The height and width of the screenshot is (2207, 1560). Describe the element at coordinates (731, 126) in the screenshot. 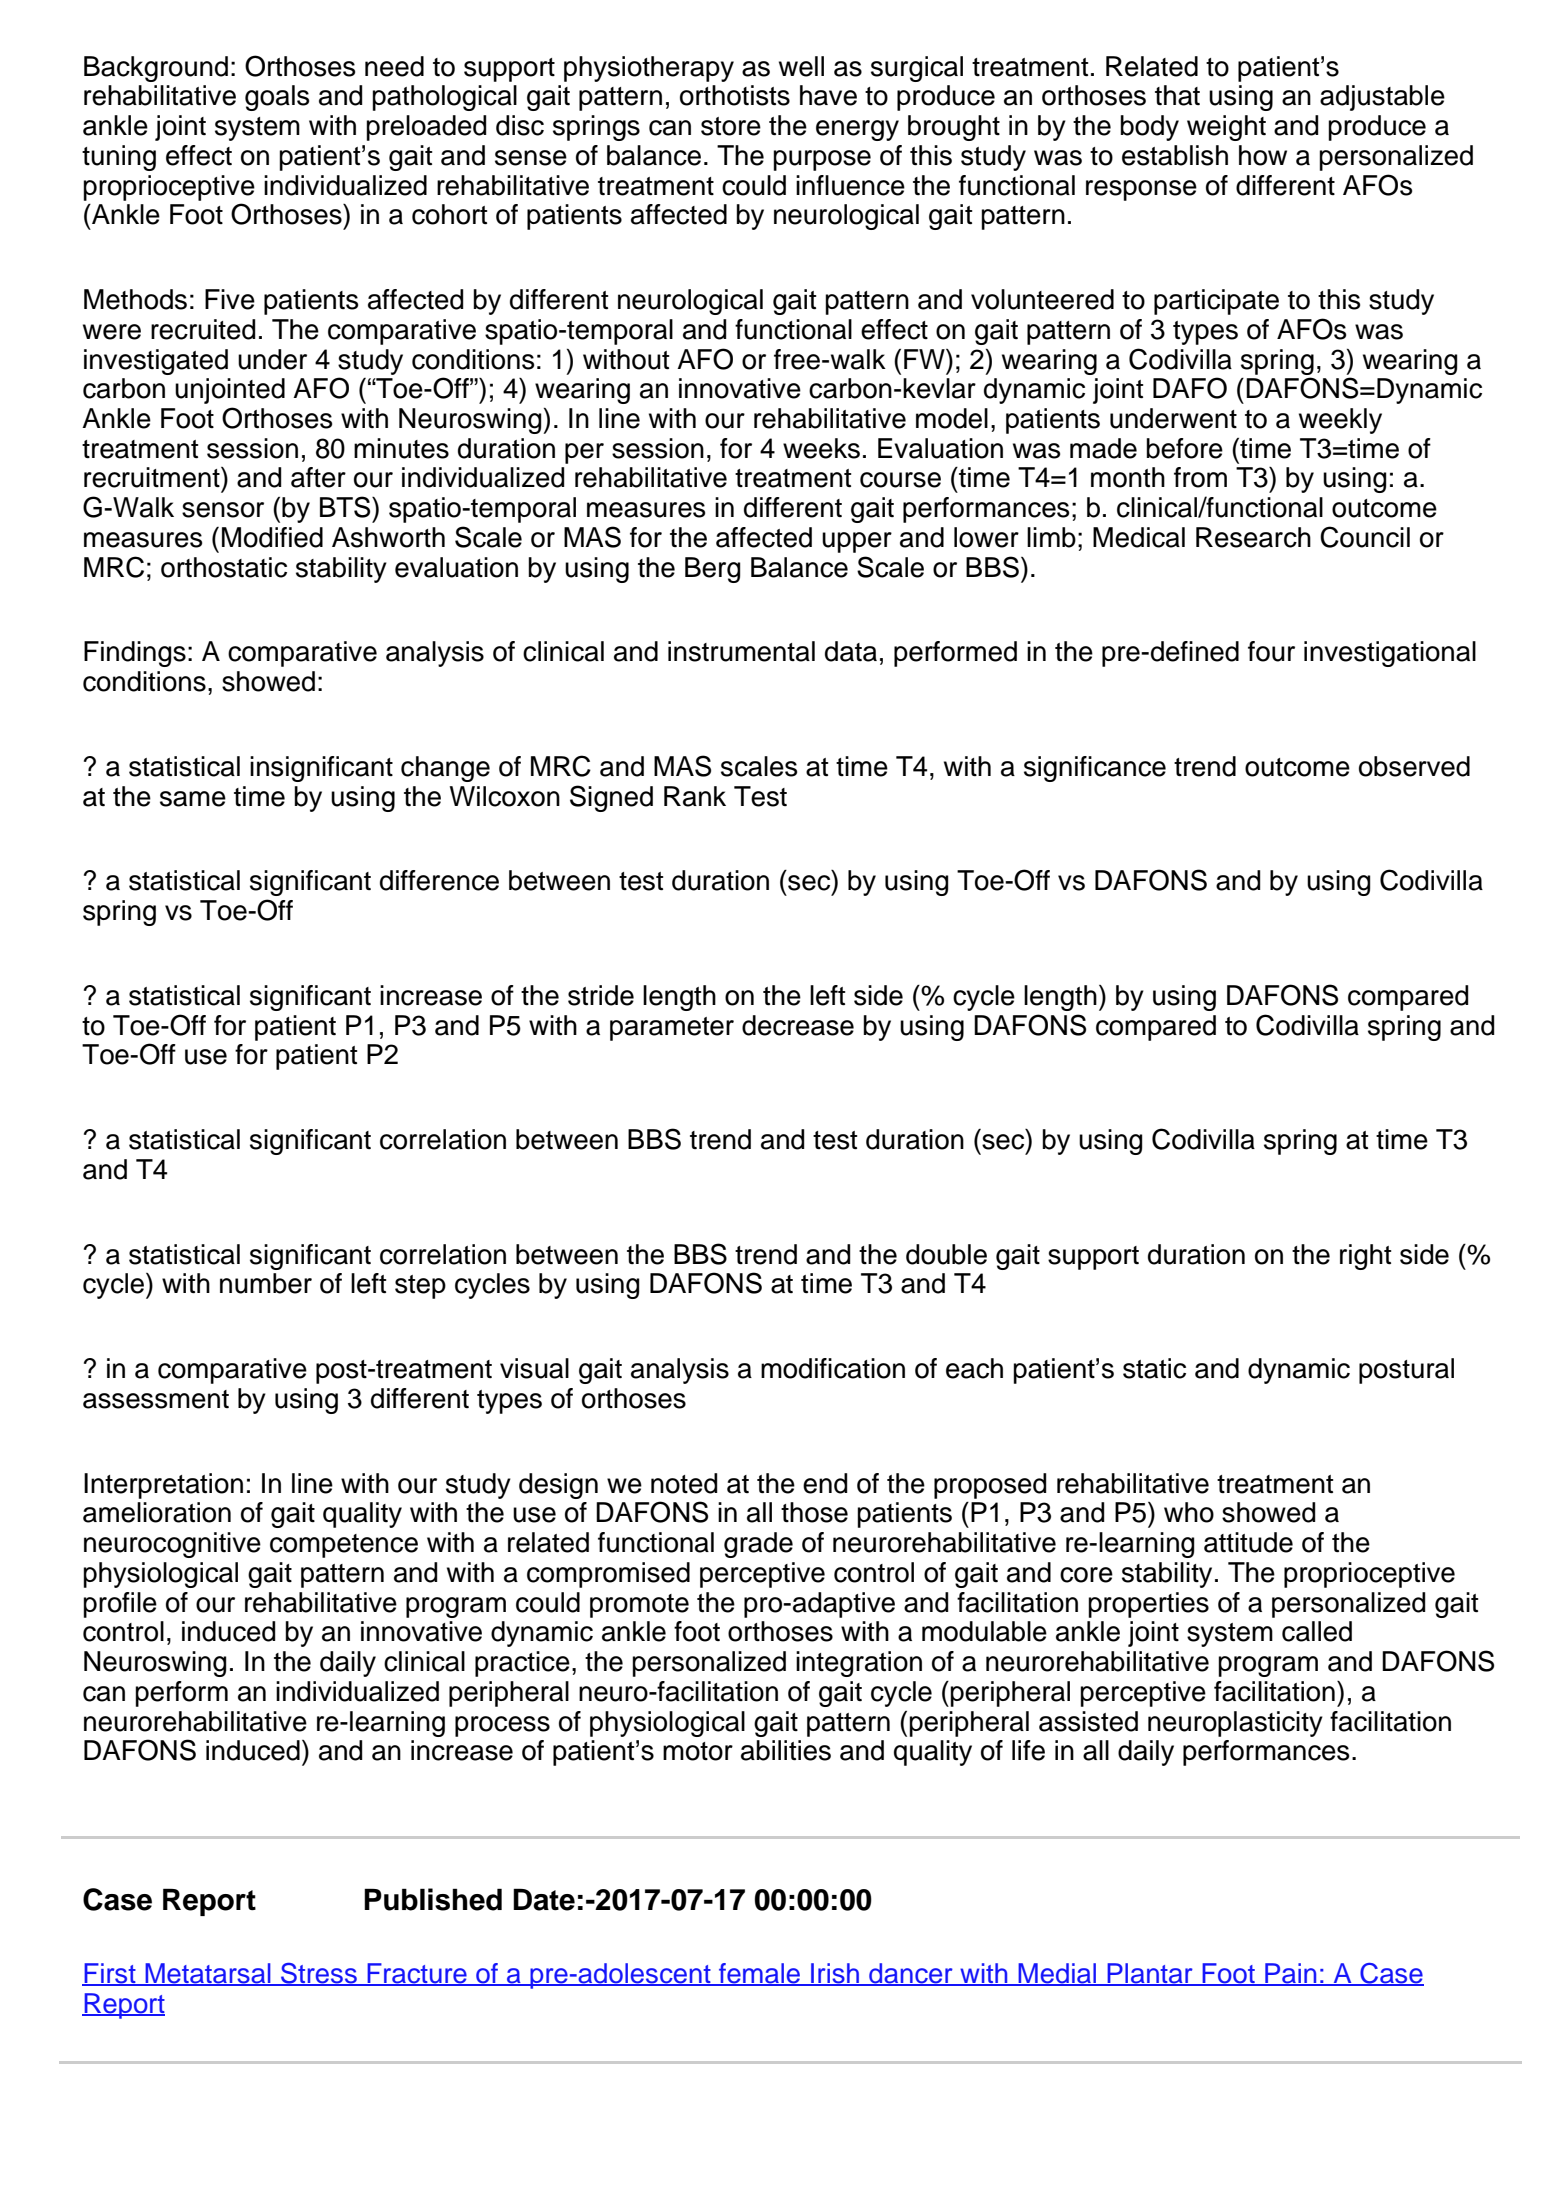

I see `store` at that location.
